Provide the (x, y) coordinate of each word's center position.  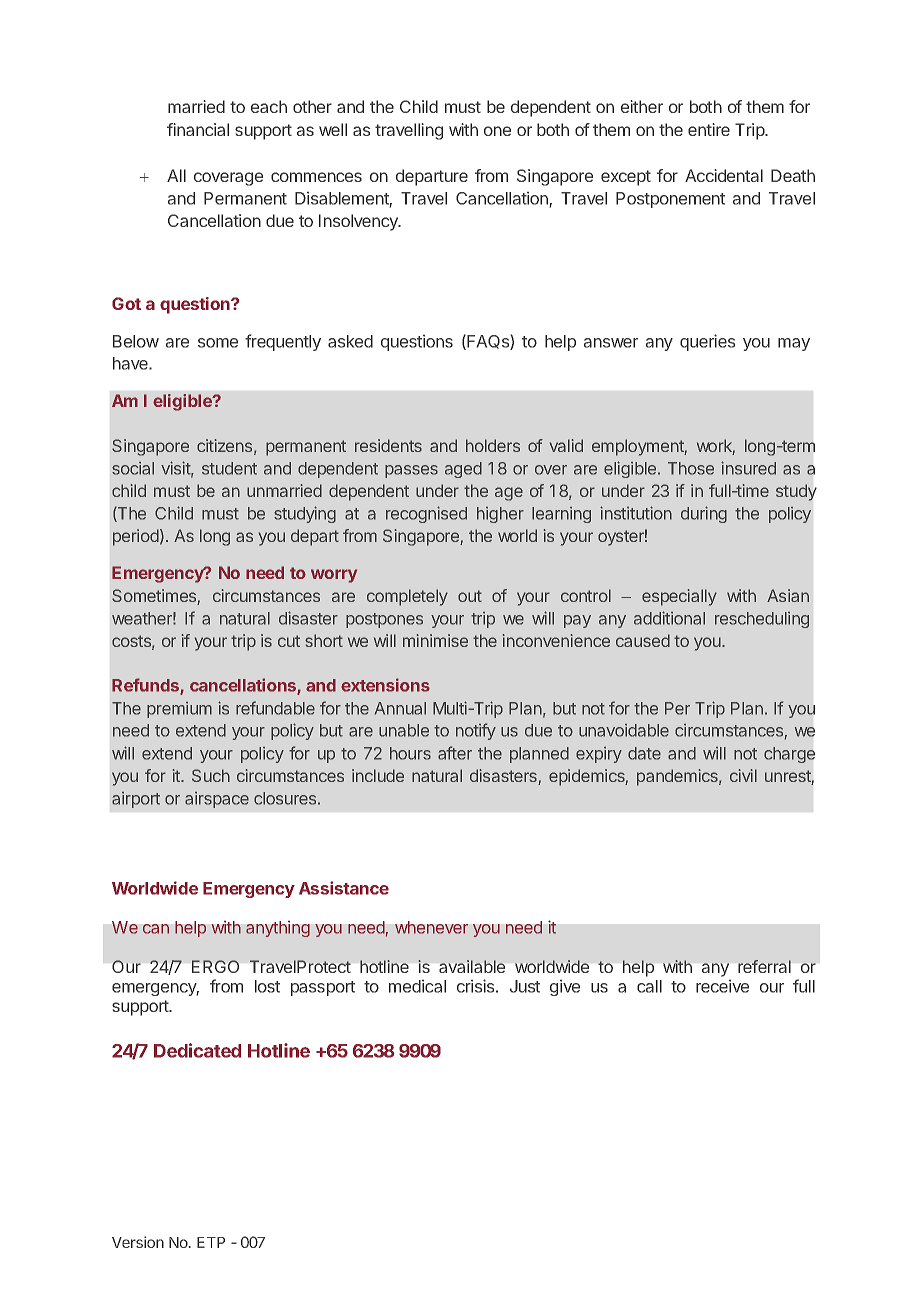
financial (198, 129)
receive (722, 986)
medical (417, 986)
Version (138, 1242)
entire (709, 129)
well (333, 129)
